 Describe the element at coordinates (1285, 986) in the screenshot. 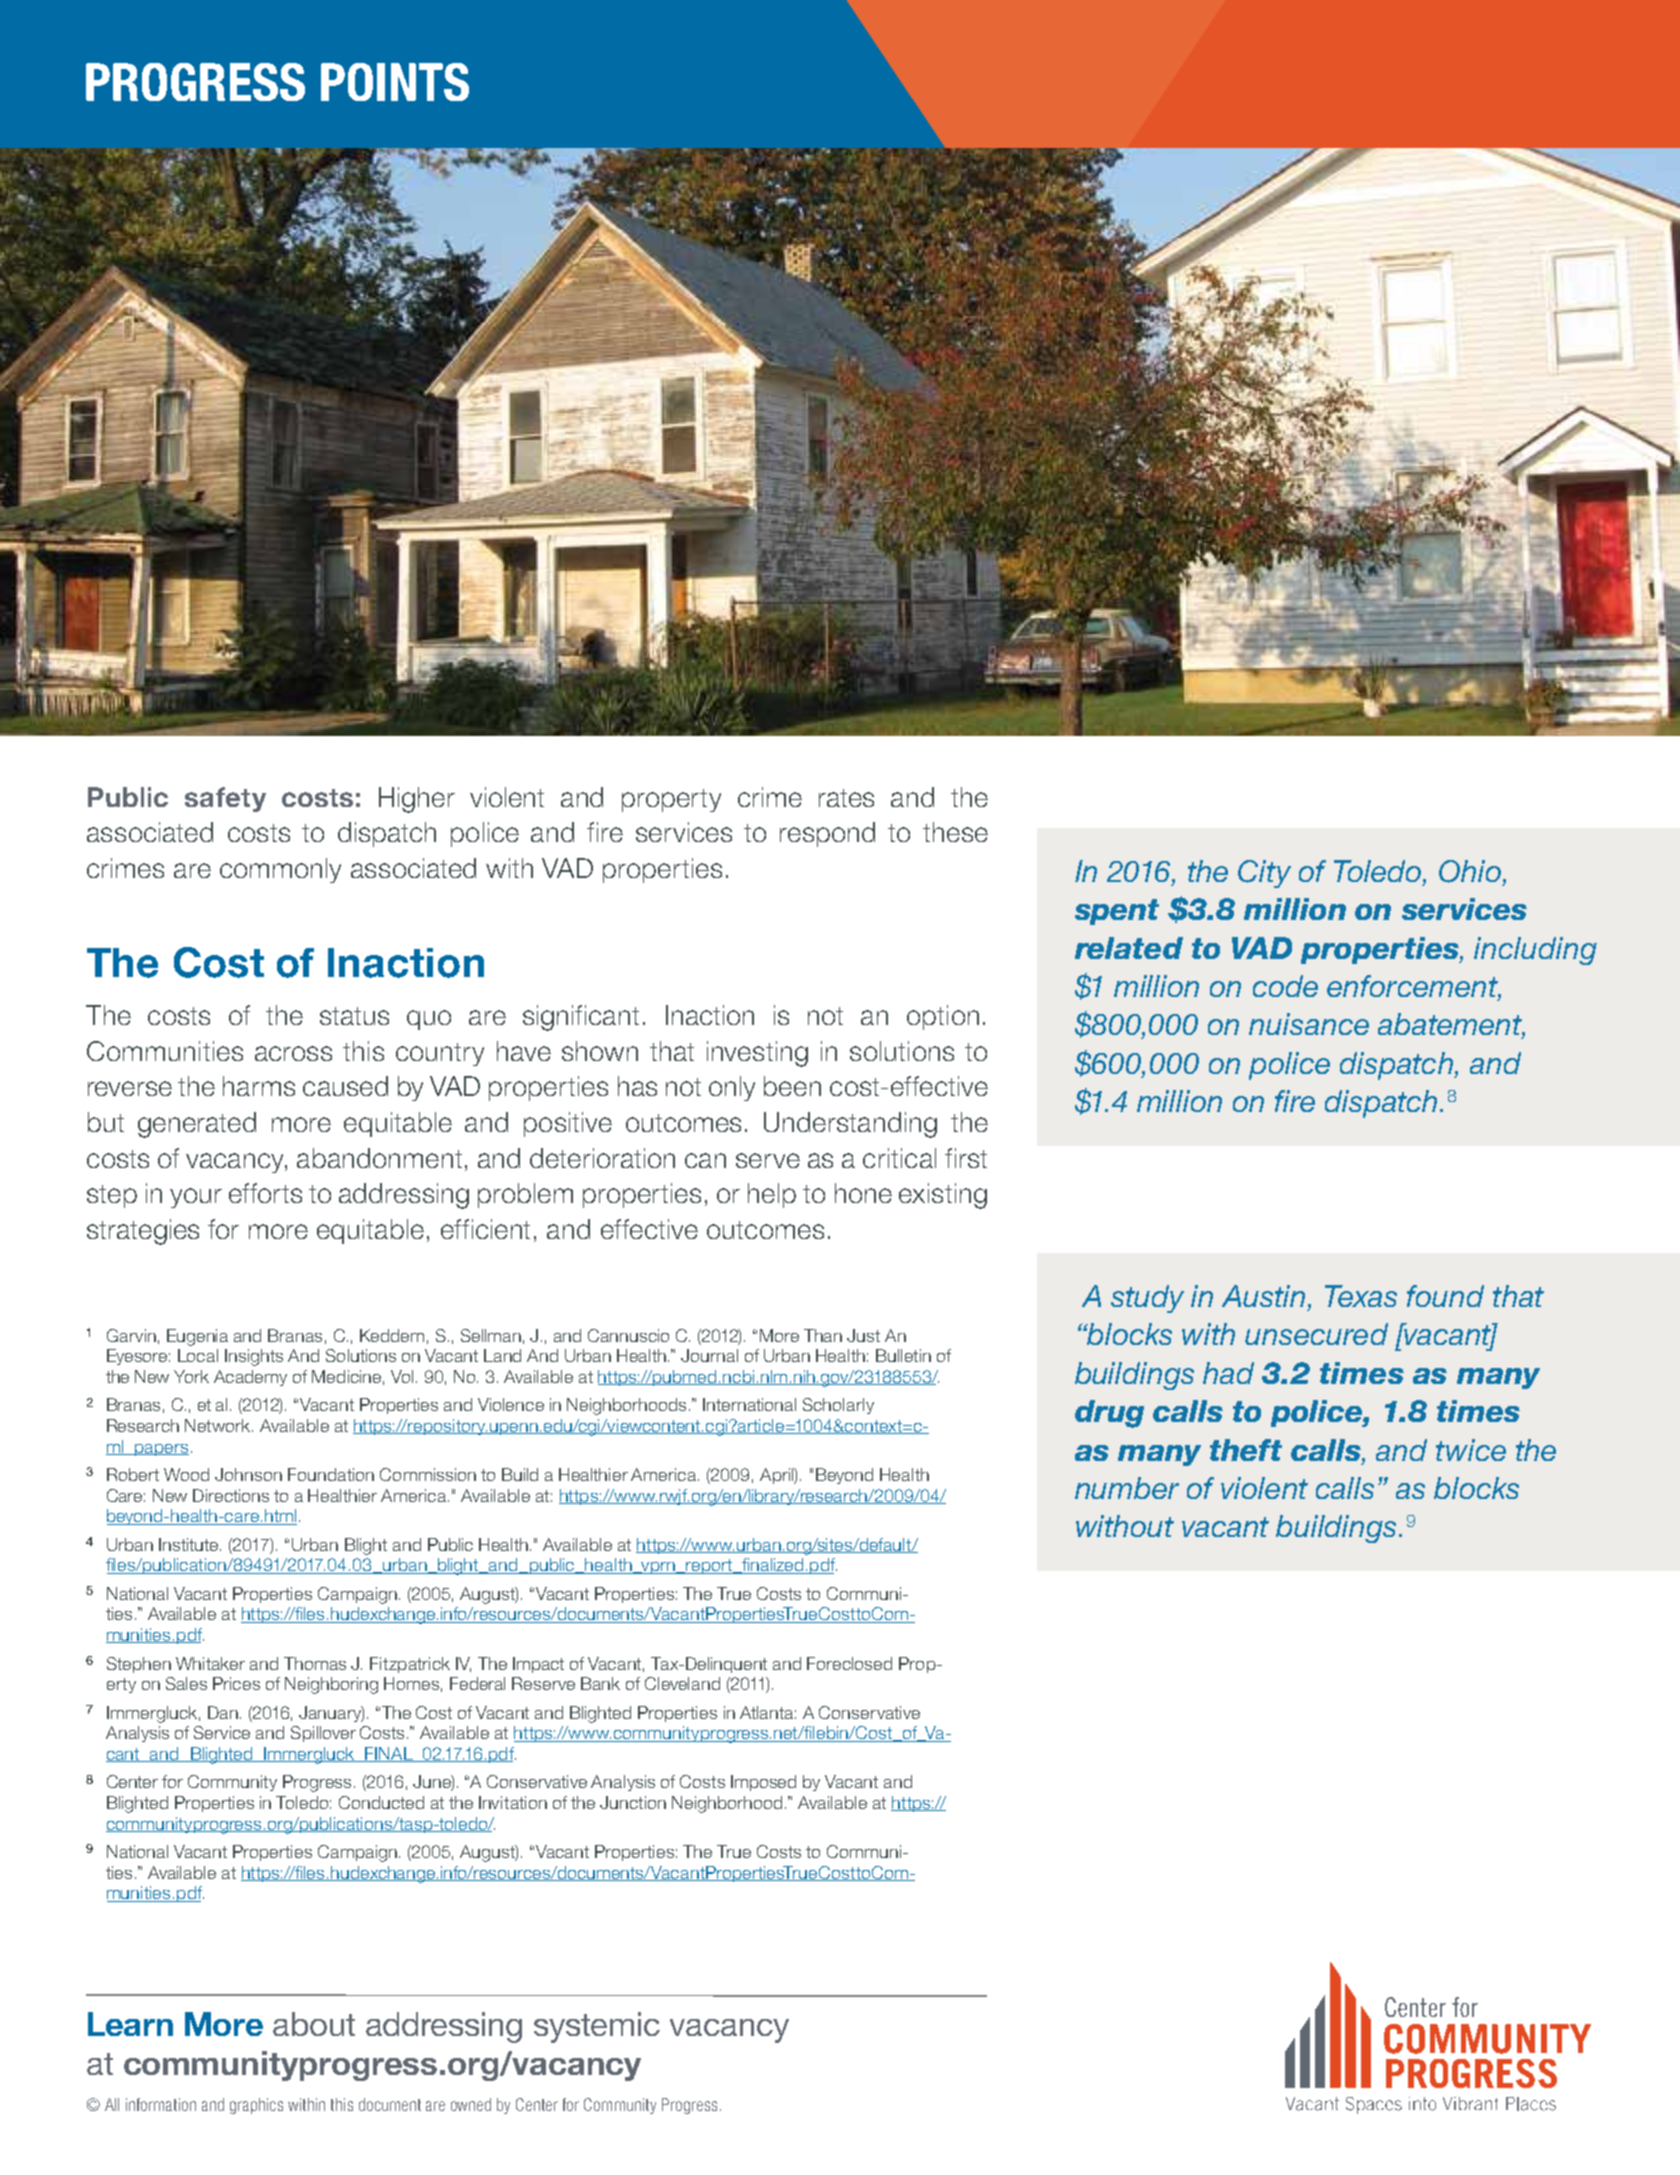

I see `code` at that location.
